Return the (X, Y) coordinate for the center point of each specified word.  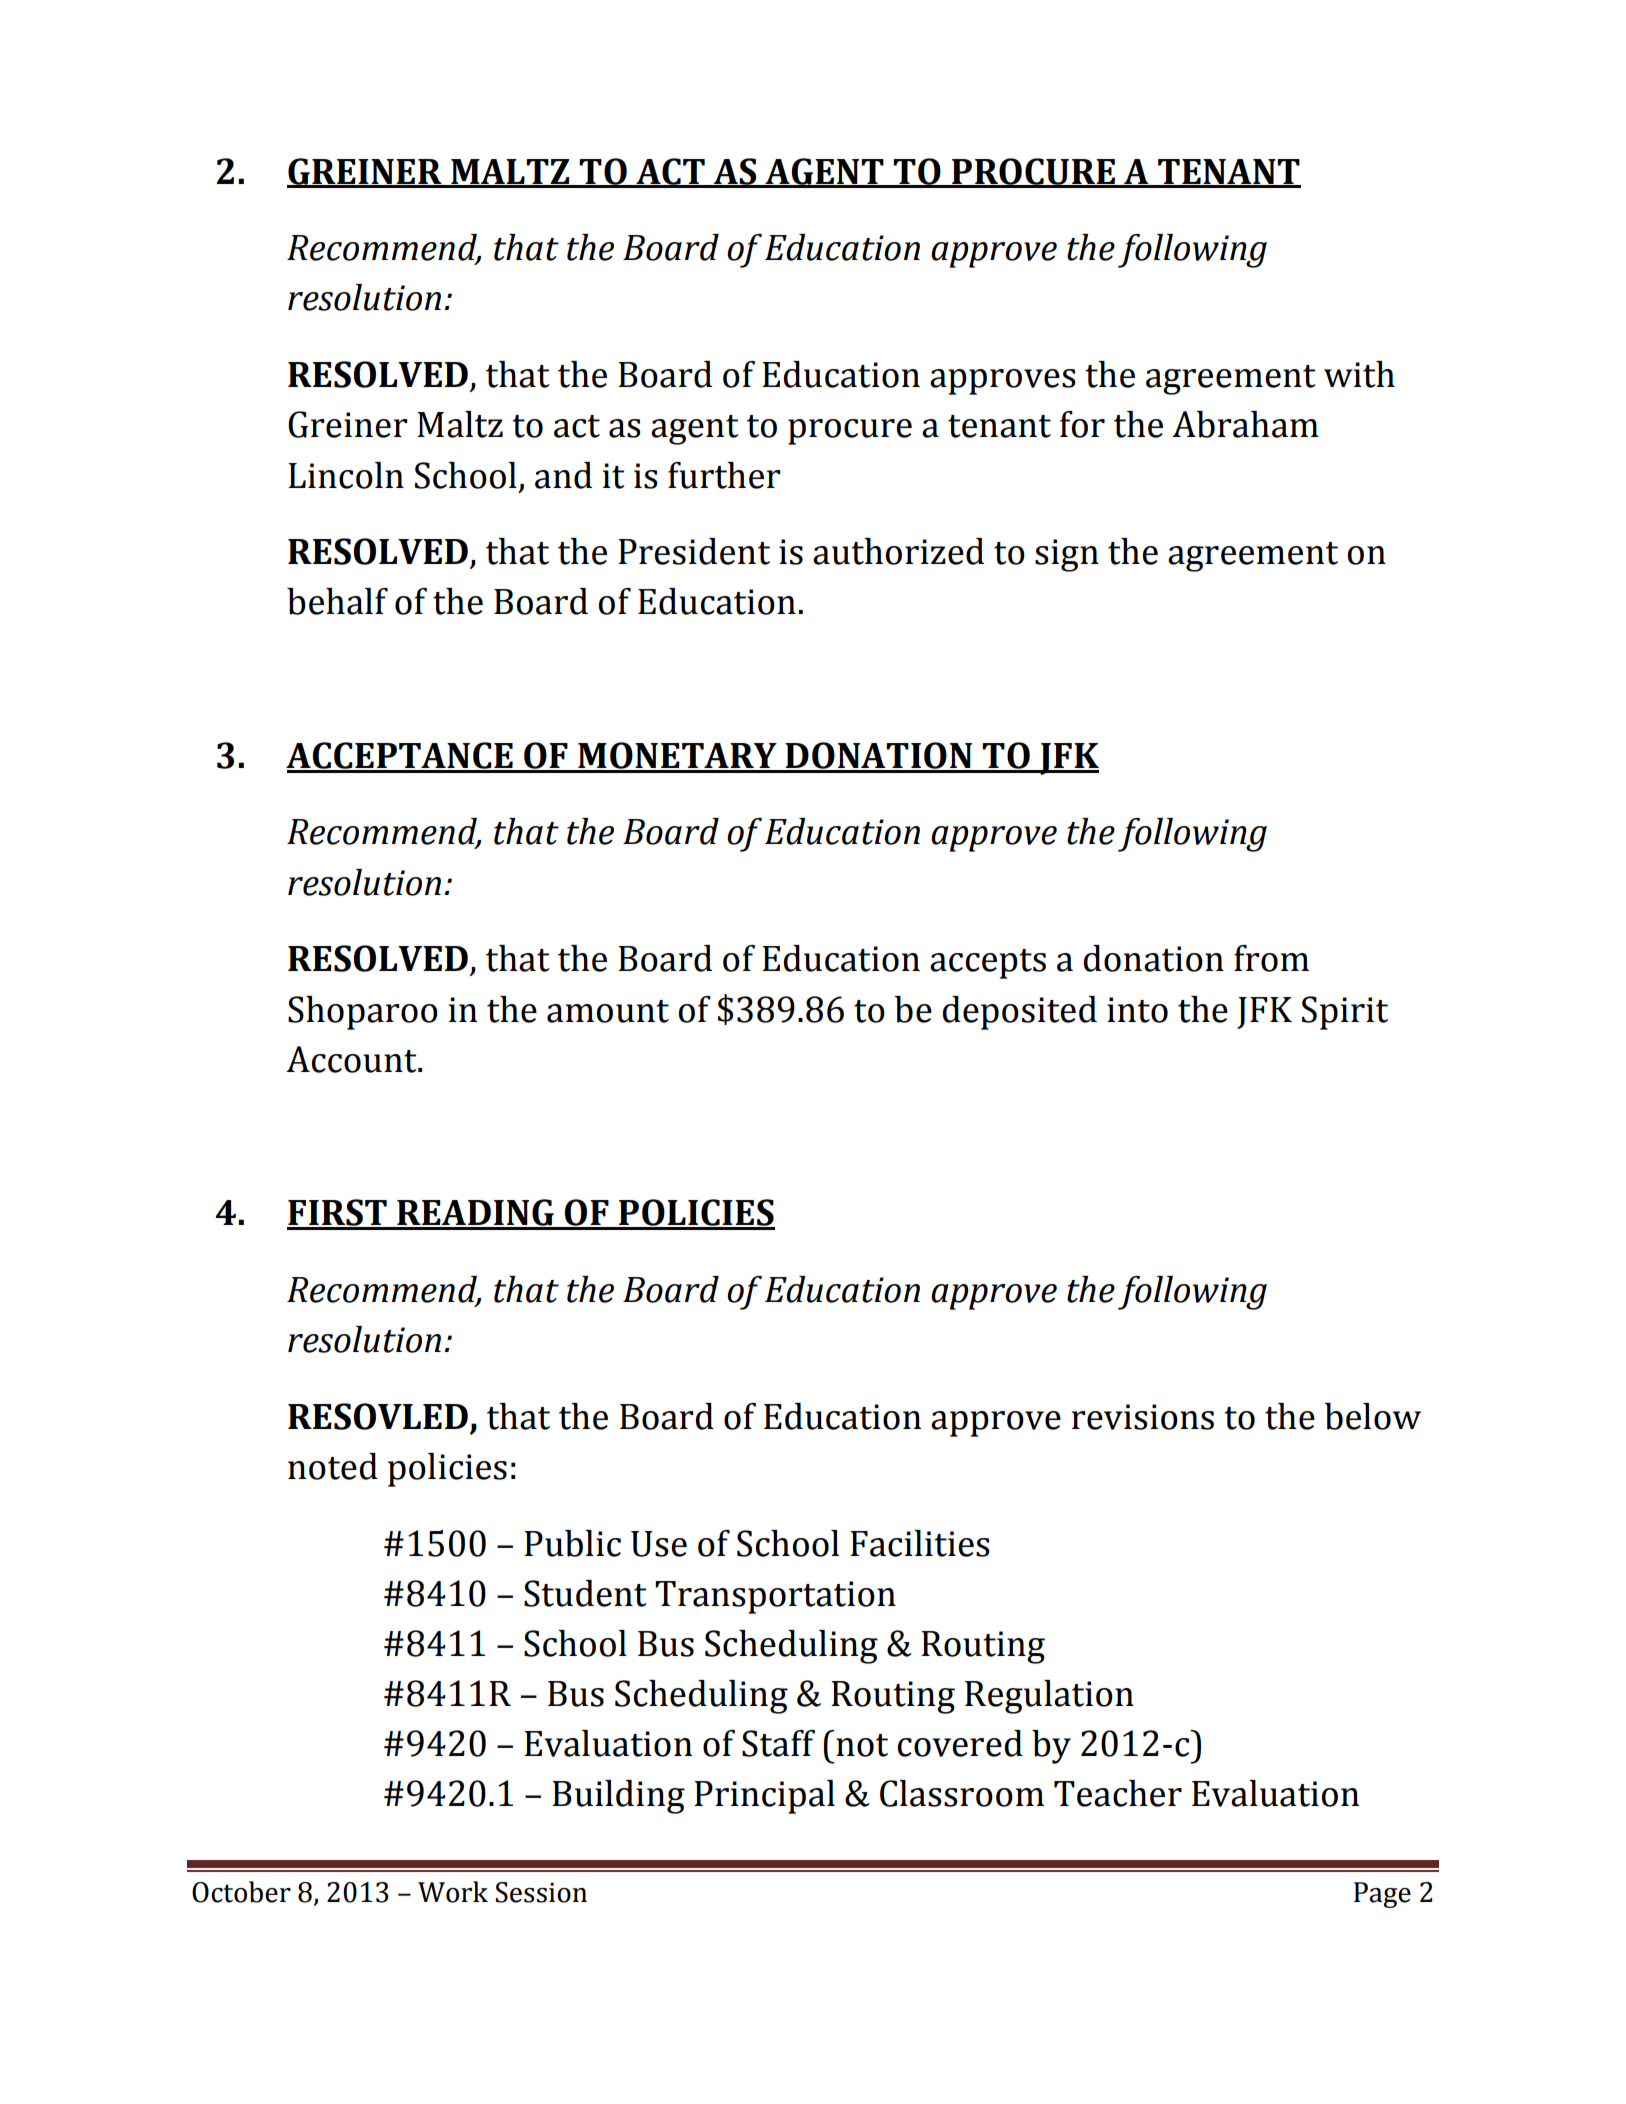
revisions (1143, 1417)
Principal (764, 1797)
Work (453, 1892)
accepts (988, 964)
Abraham (1245, 424)
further (724, 475)
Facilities (920, 1543)
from (1271, 958)
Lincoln (346, 475)
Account (352, 1059)
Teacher (1118, 1793)
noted (333, 1466)
